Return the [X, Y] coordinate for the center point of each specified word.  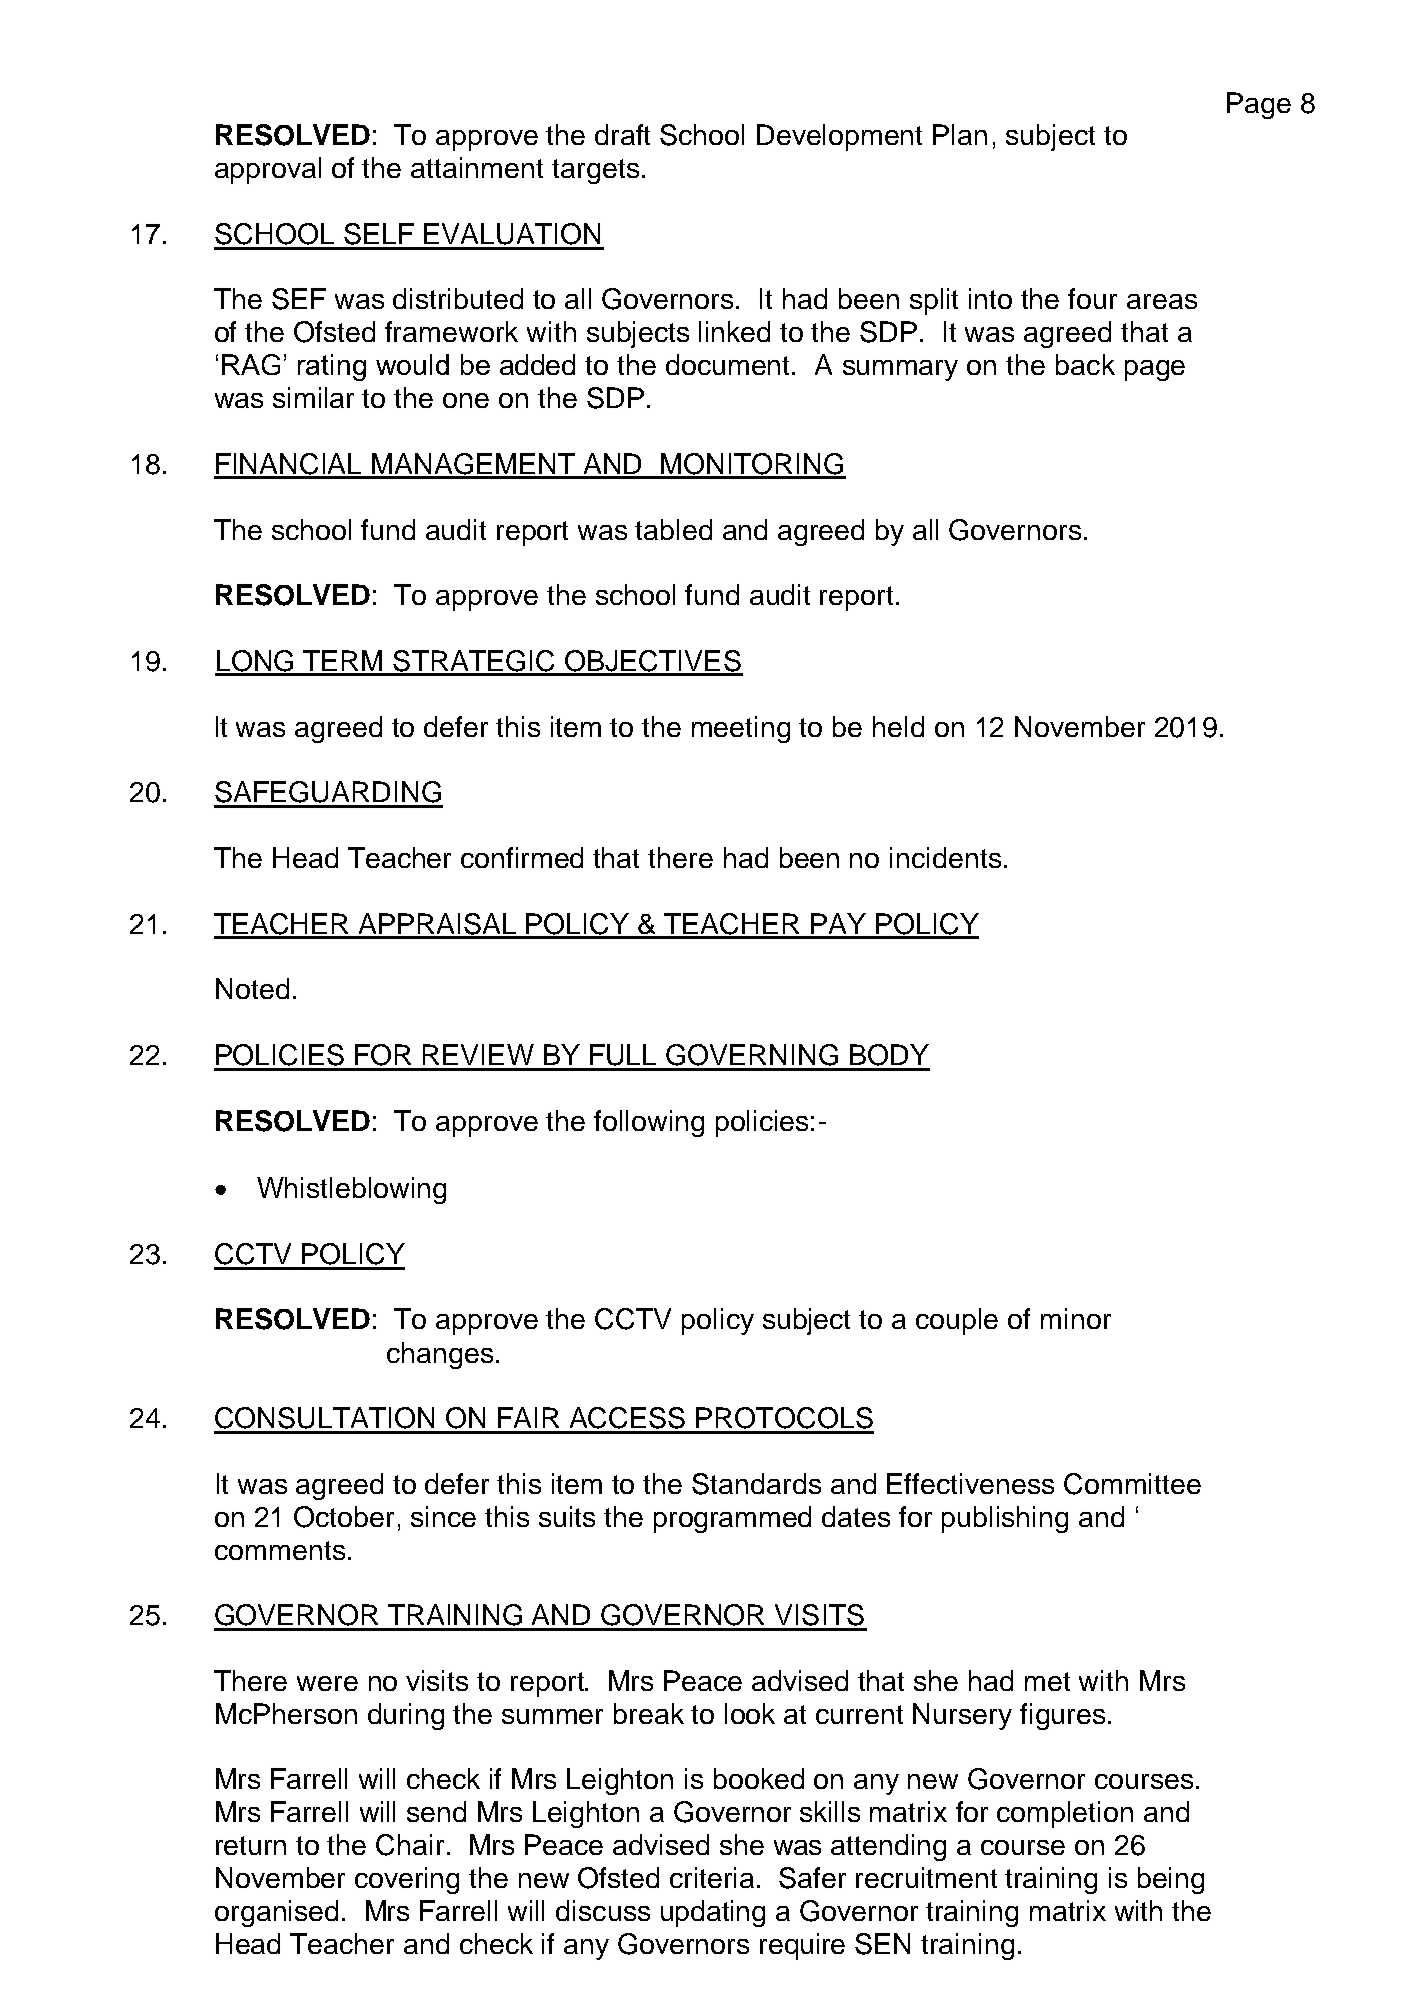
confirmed [522, 857]
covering [407, 1880]
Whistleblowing [351, 1190]
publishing [1005, 1519]
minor [1076, 1318]
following [649, 1123]
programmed [732, 1519]
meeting [741, 729]
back [1085, 364]
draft [622, 134]
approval [268, 170]
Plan [960, 134]
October [344, 1517]
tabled [673, 529]
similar [313, 397]
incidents [945, 857]
